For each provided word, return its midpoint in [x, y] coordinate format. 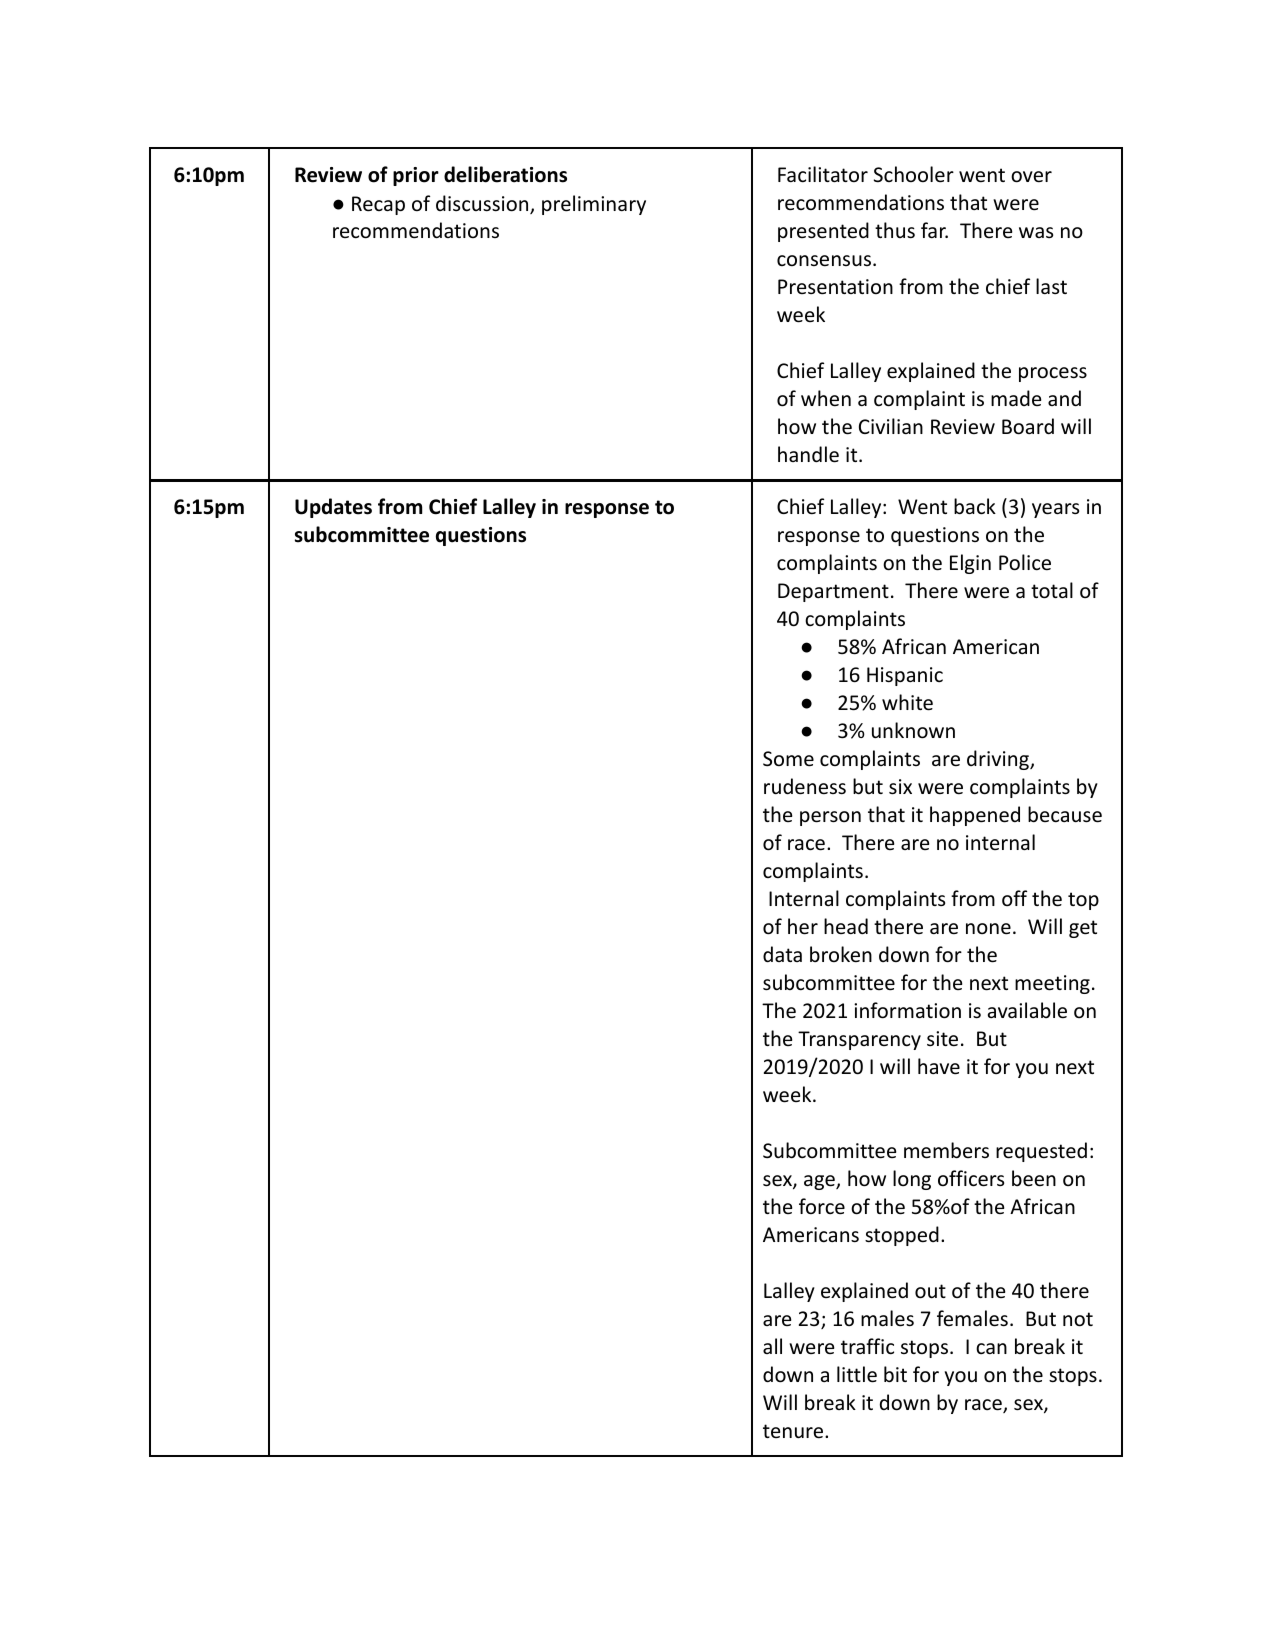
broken [841, 954]
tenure [794, 1431]
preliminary [594, 205]
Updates [333, 508]
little [857, 1374]
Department [833, 592]
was [1036, 232]
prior [416, 176]
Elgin [970, 564]
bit [895, 1374]
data [782, 954]
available [1027, 1010]
